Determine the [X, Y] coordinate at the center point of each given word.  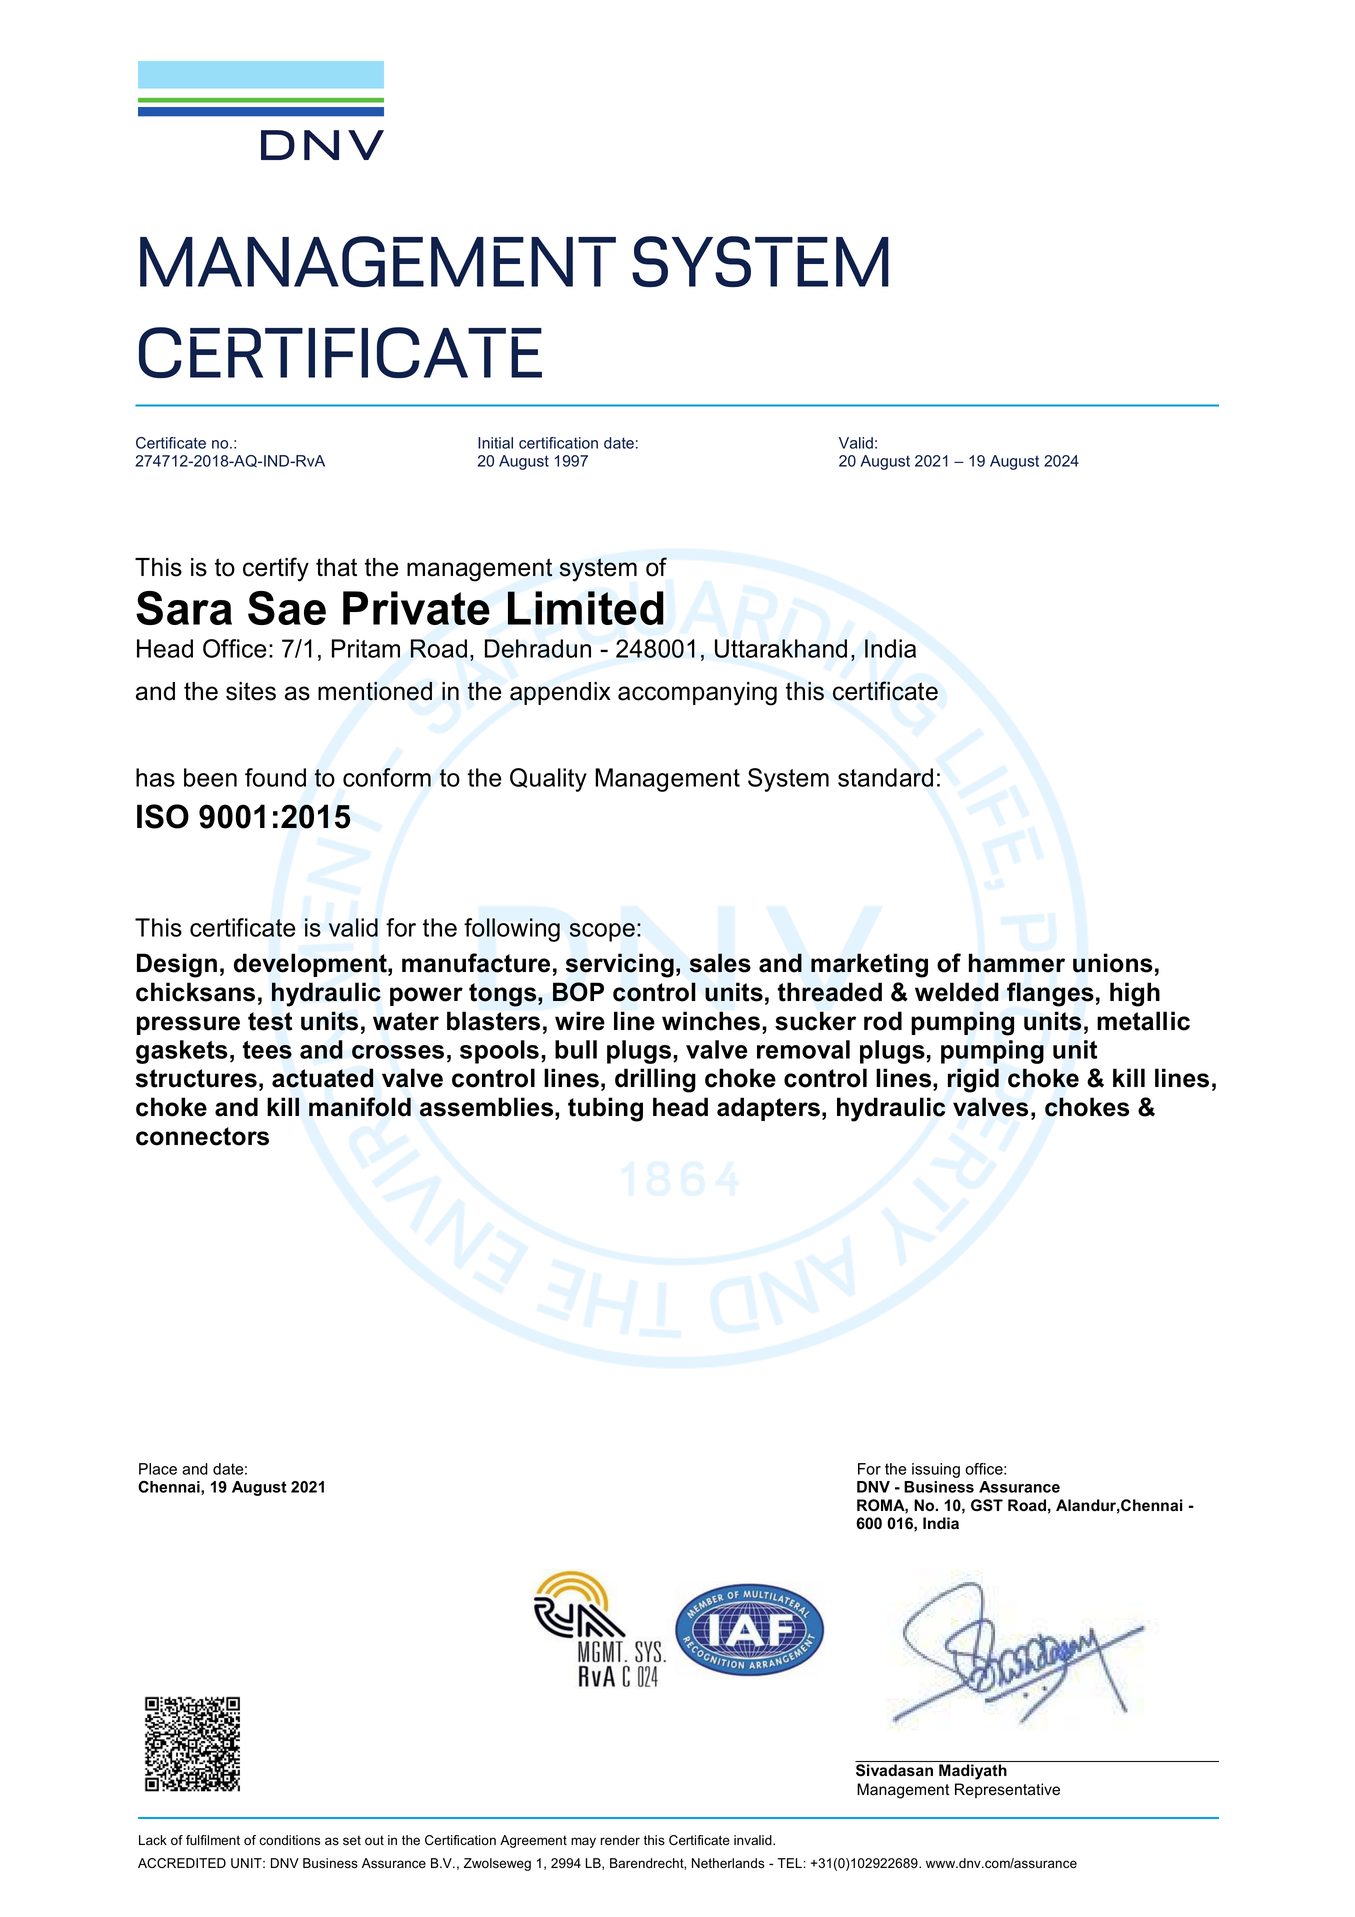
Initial [495, 443]
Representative [1007, 1790]
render [620, 1840]
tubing [605, 1109]
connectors [202, 1136]
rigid [973, 1080]
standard [885, 777]
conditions [289, 1840]
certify [276, 569]
